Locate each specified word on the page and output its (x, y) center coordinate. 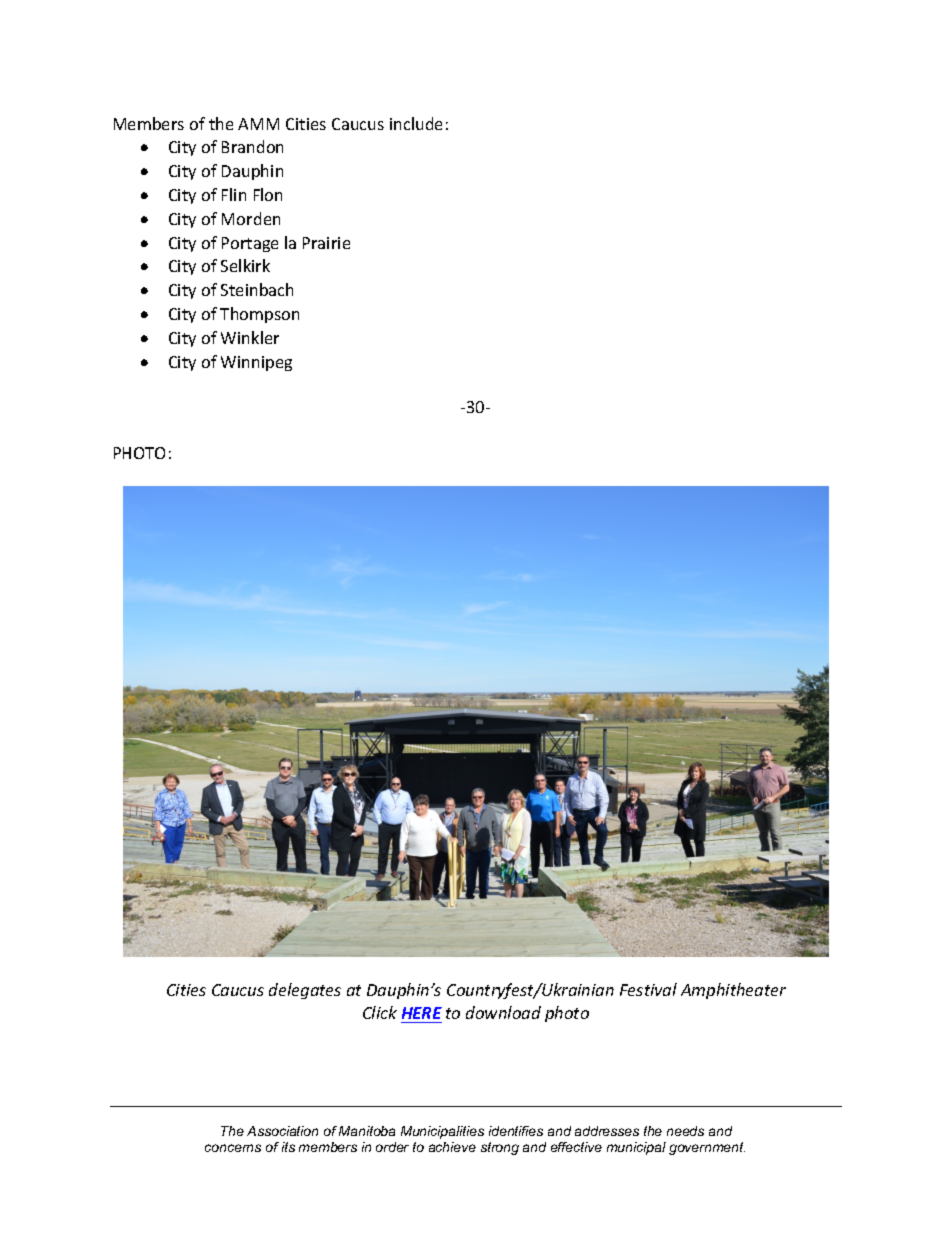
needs (685, 1131)
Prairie (326, 243)
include (416, 123)
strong (500, 1148)
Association (282, 1131)
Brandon (252, 146)
